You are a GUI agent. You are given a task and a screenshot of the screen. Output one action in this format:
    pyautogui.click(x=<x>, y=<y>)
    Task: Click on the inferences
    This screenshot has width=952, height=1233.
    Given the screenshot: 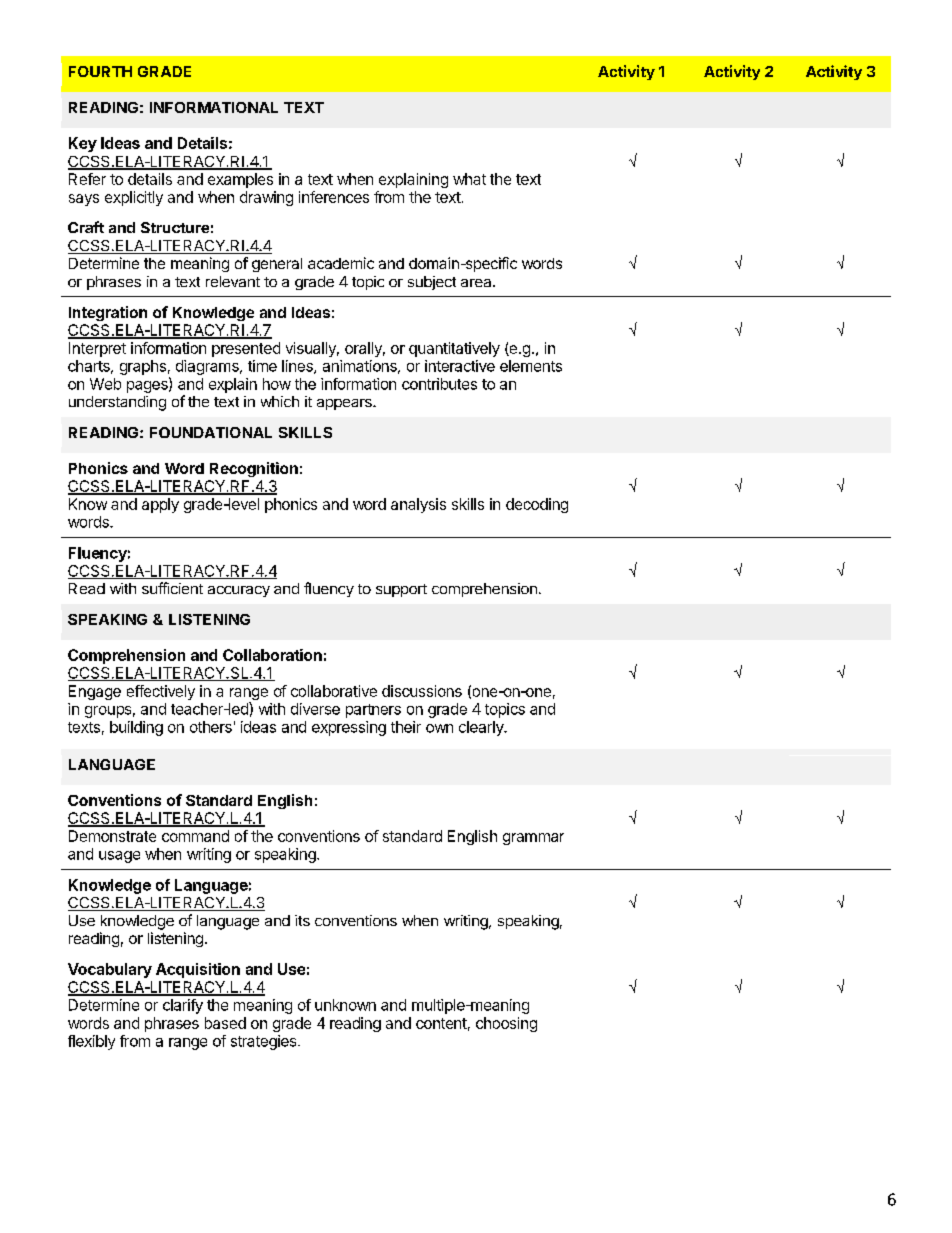 What is the action you would take?
    pyautogui.click(x=334, y=197)
